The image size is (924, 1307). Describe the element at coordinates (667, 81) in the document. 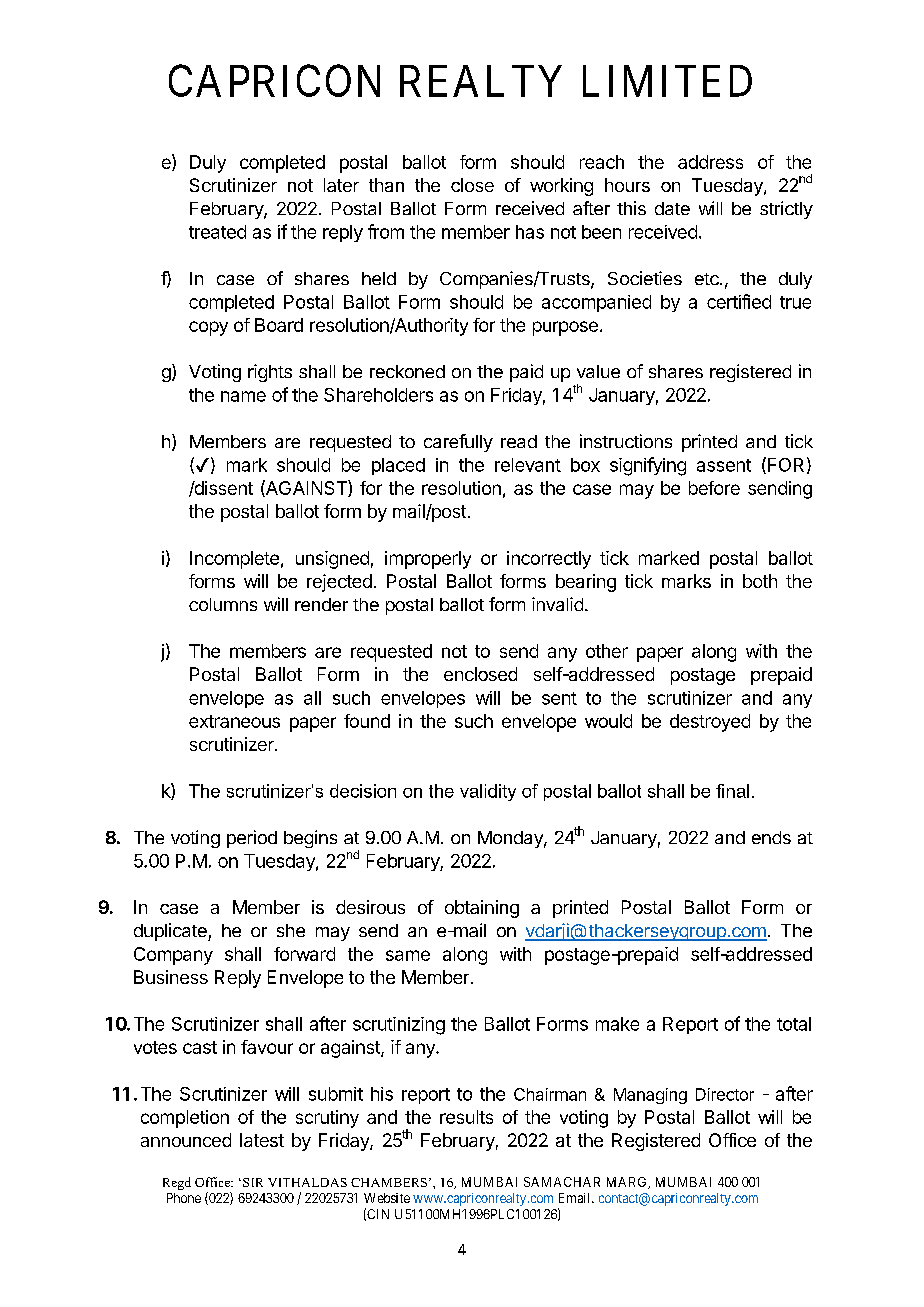

I see `LIMITED` at that location.
